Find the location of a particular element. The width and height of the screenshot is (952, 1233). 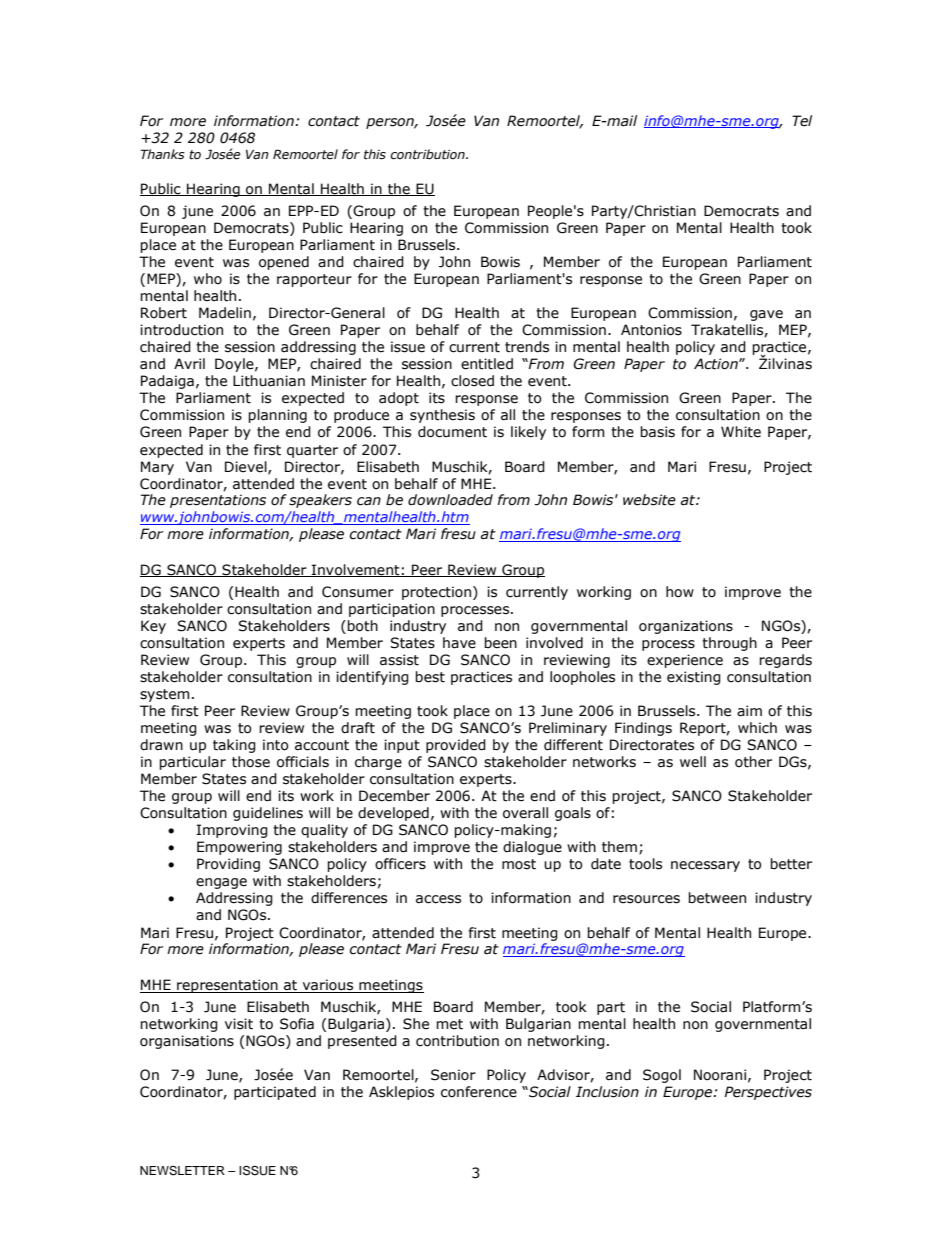

NEWSLETTER is located at coordinates (182, 1171).
